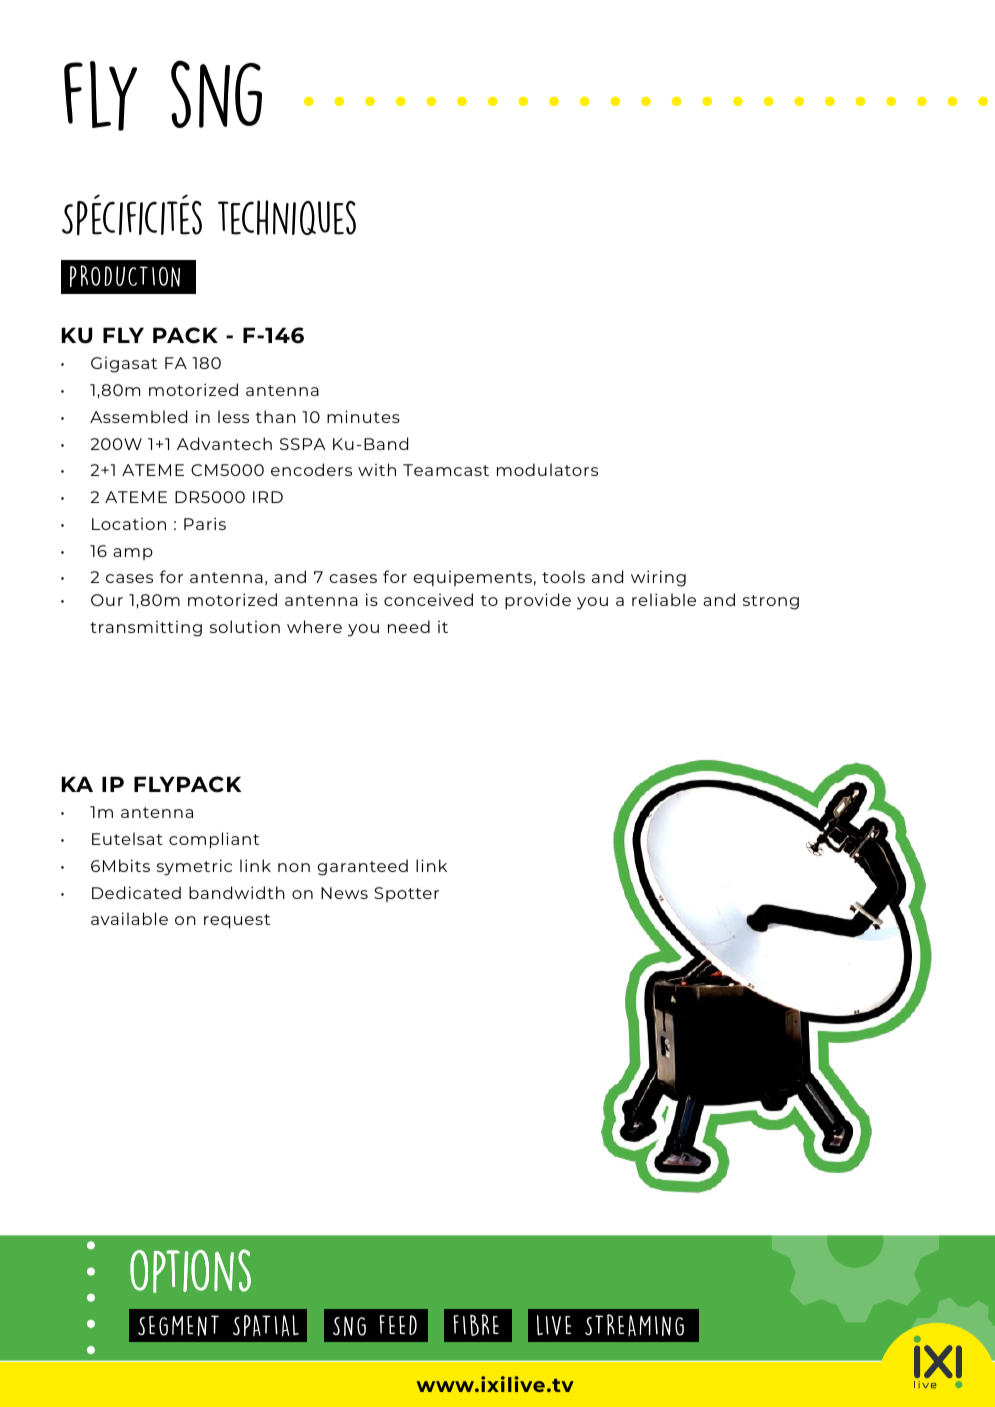 Image resolution: width=995 pixels, height=1407 pixels. What do you see at coordinates (664, 599) in the image?
I see `reliable` at bounding box center [664, 599].
